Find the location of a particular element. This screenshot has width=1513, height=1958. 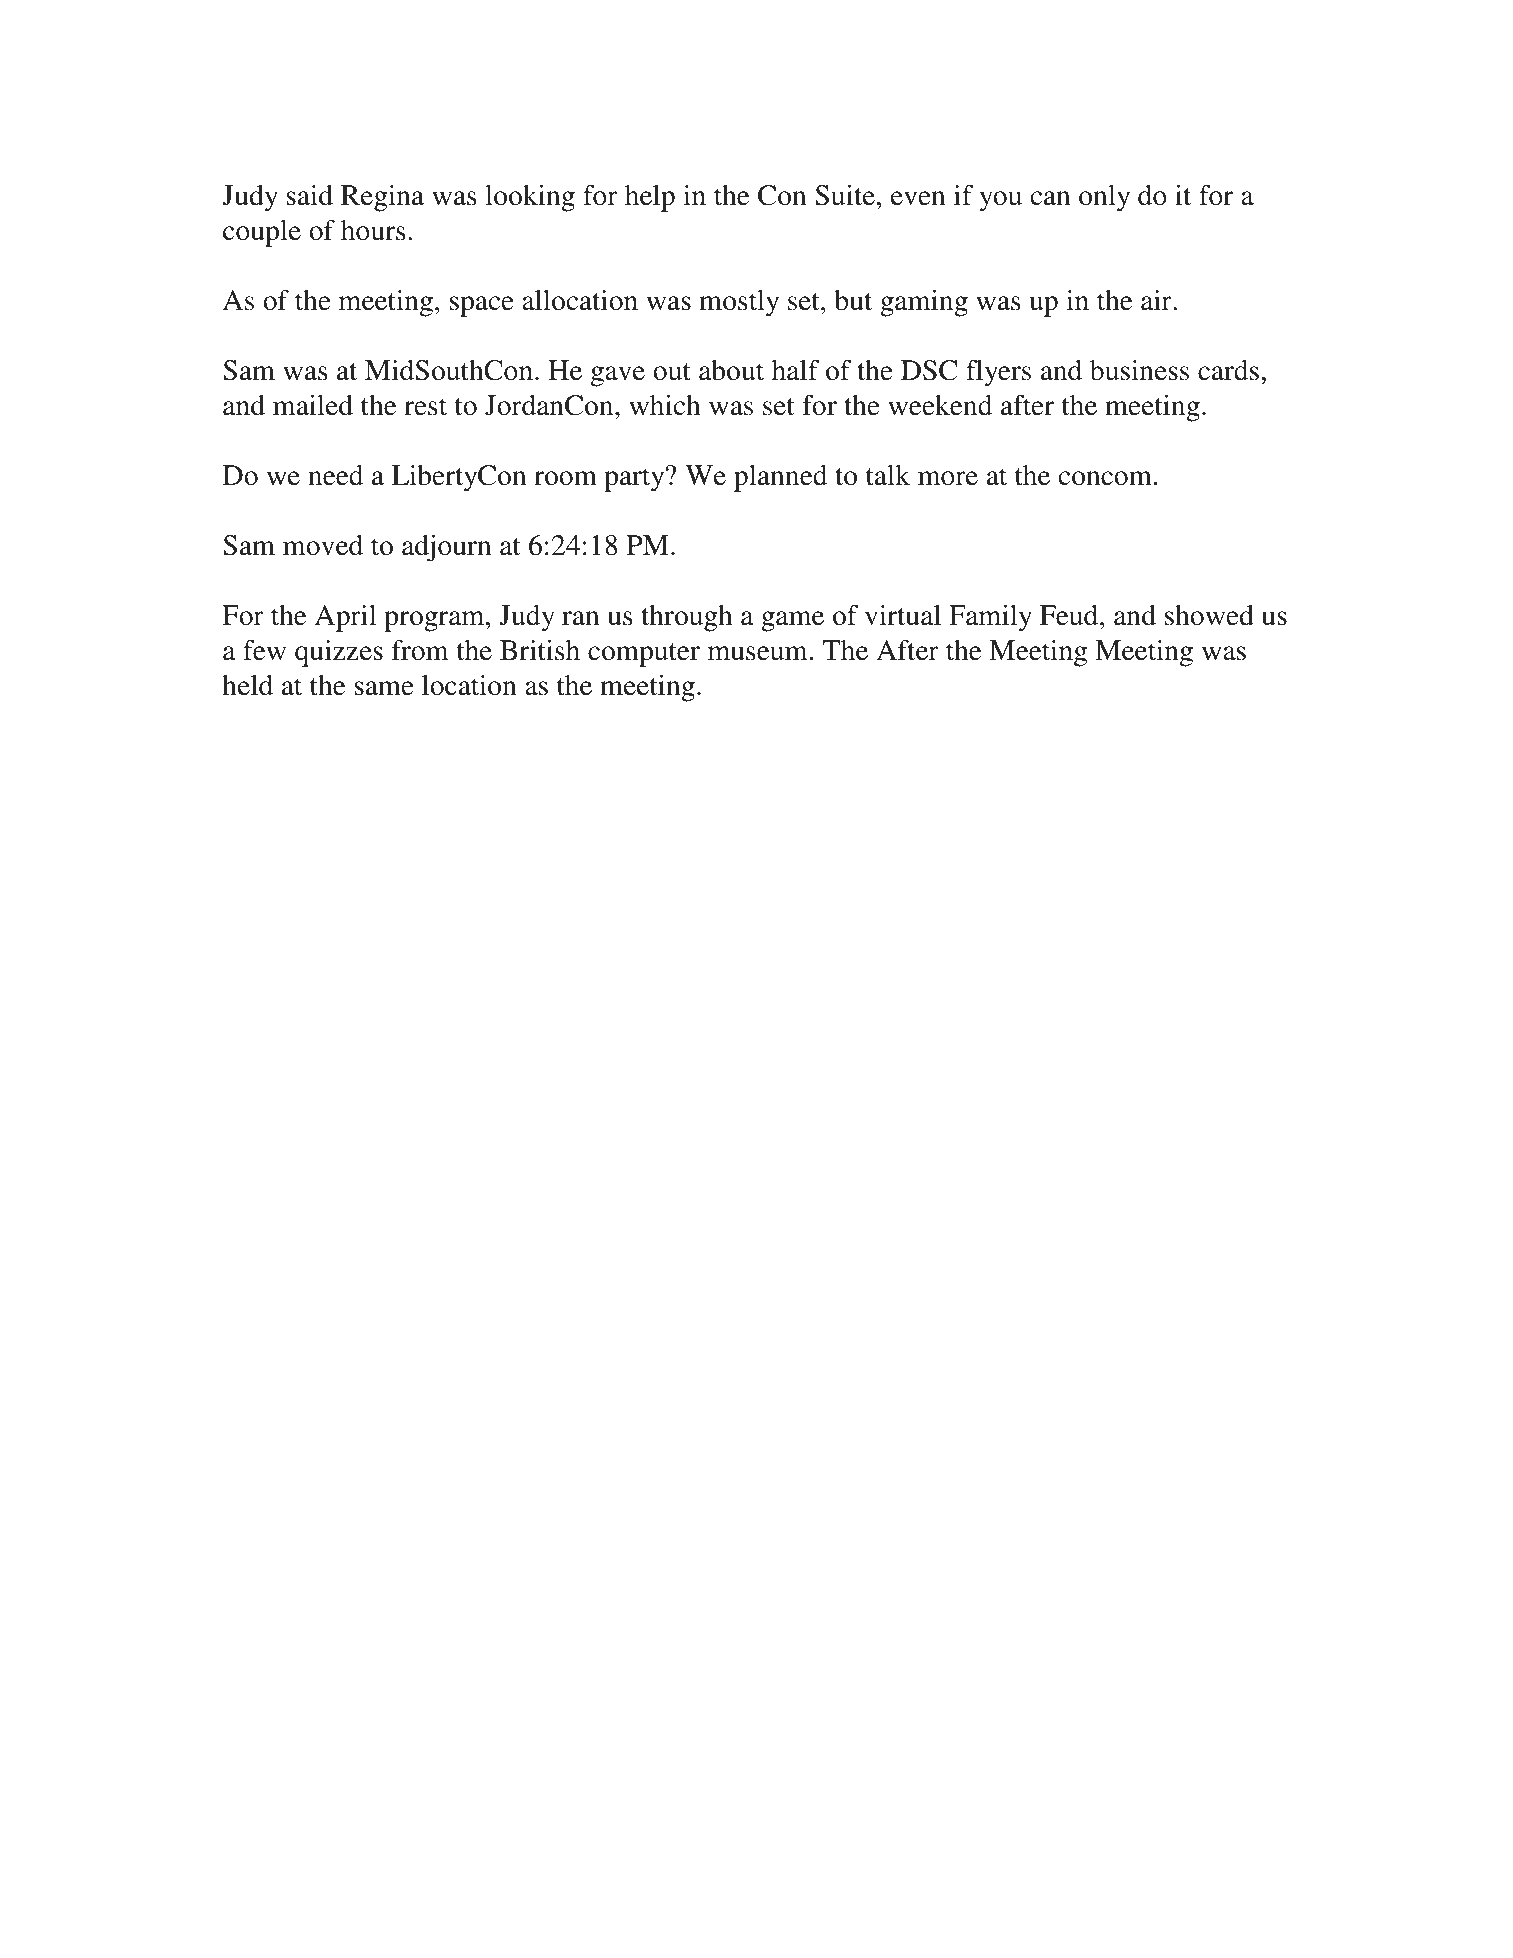

help is located at coordinates (650, 198).
